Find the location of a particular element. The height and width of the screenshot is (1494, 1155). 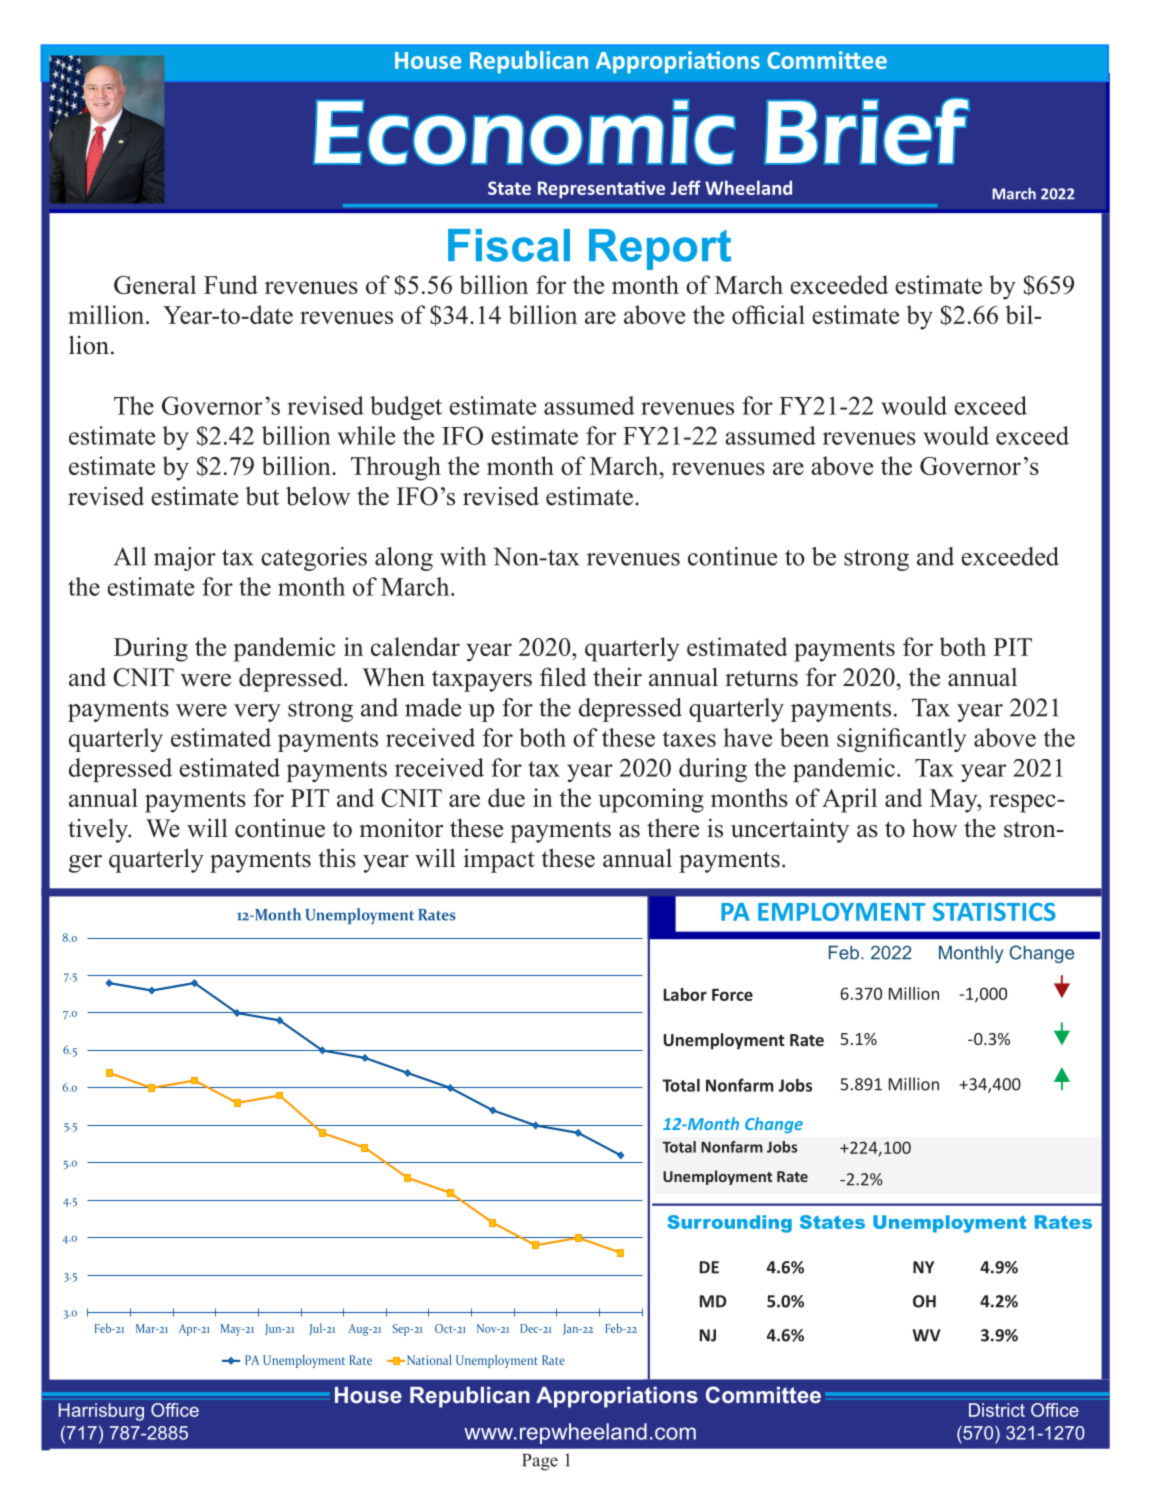

with is located at coordinates (463, 556).
